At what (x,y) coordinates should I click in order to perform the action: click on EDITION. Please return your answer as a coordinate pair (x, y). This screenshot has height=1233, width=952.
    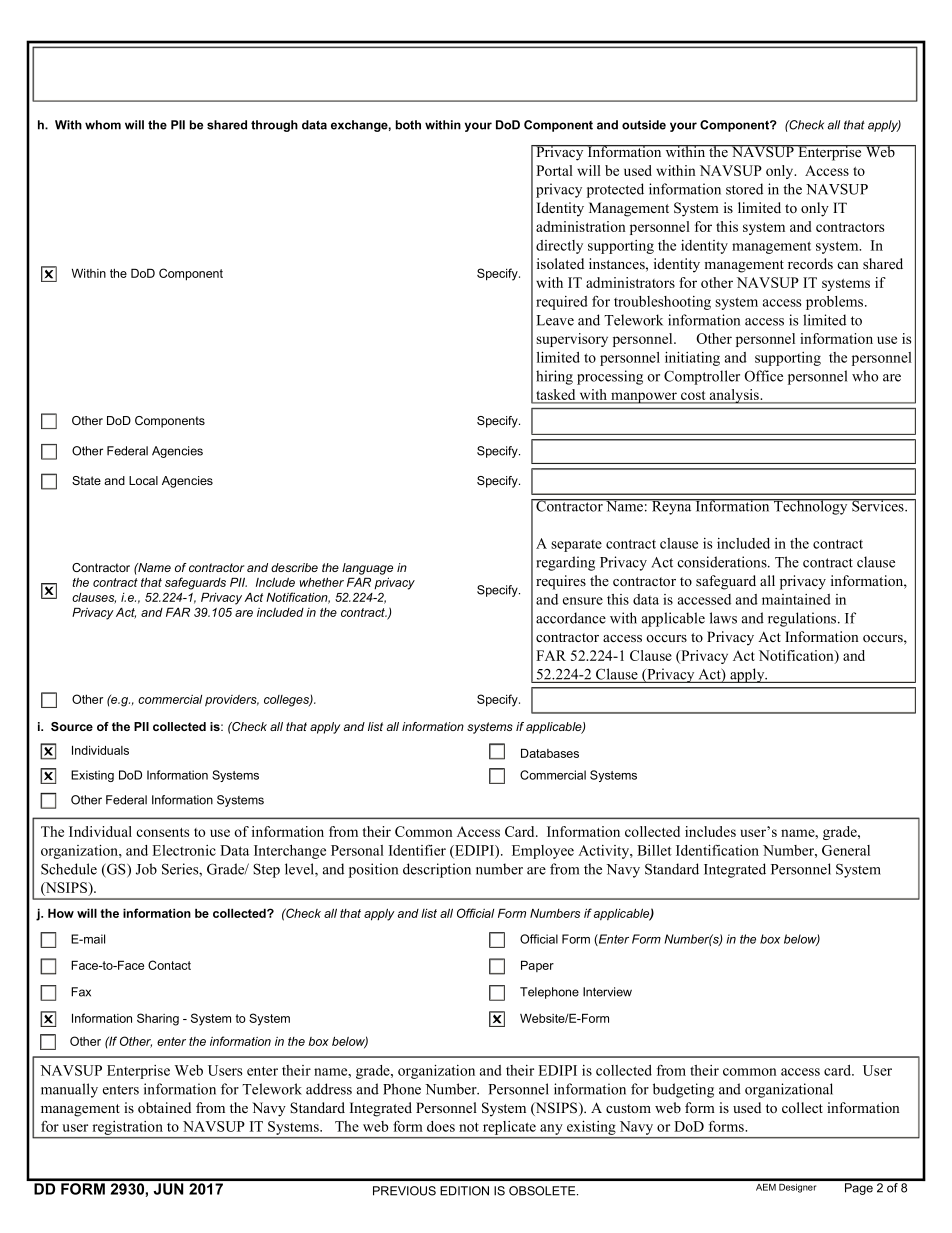
    Looking at the image, I should click on (464, 1191).
